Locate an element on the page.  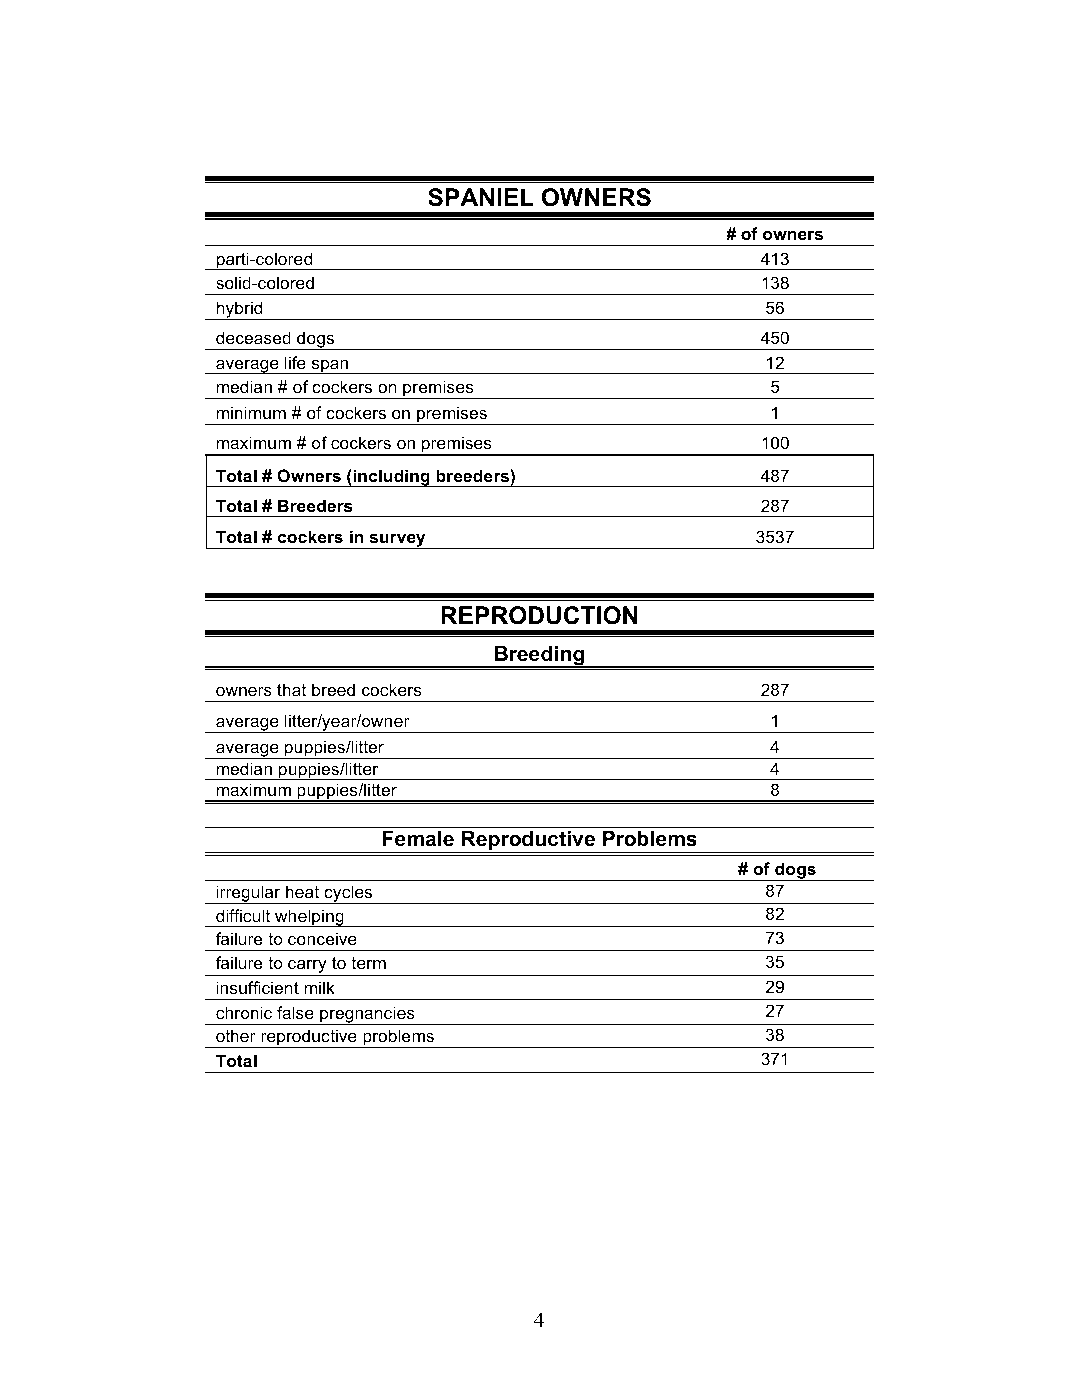
including is located at coordinates (392, 478).
